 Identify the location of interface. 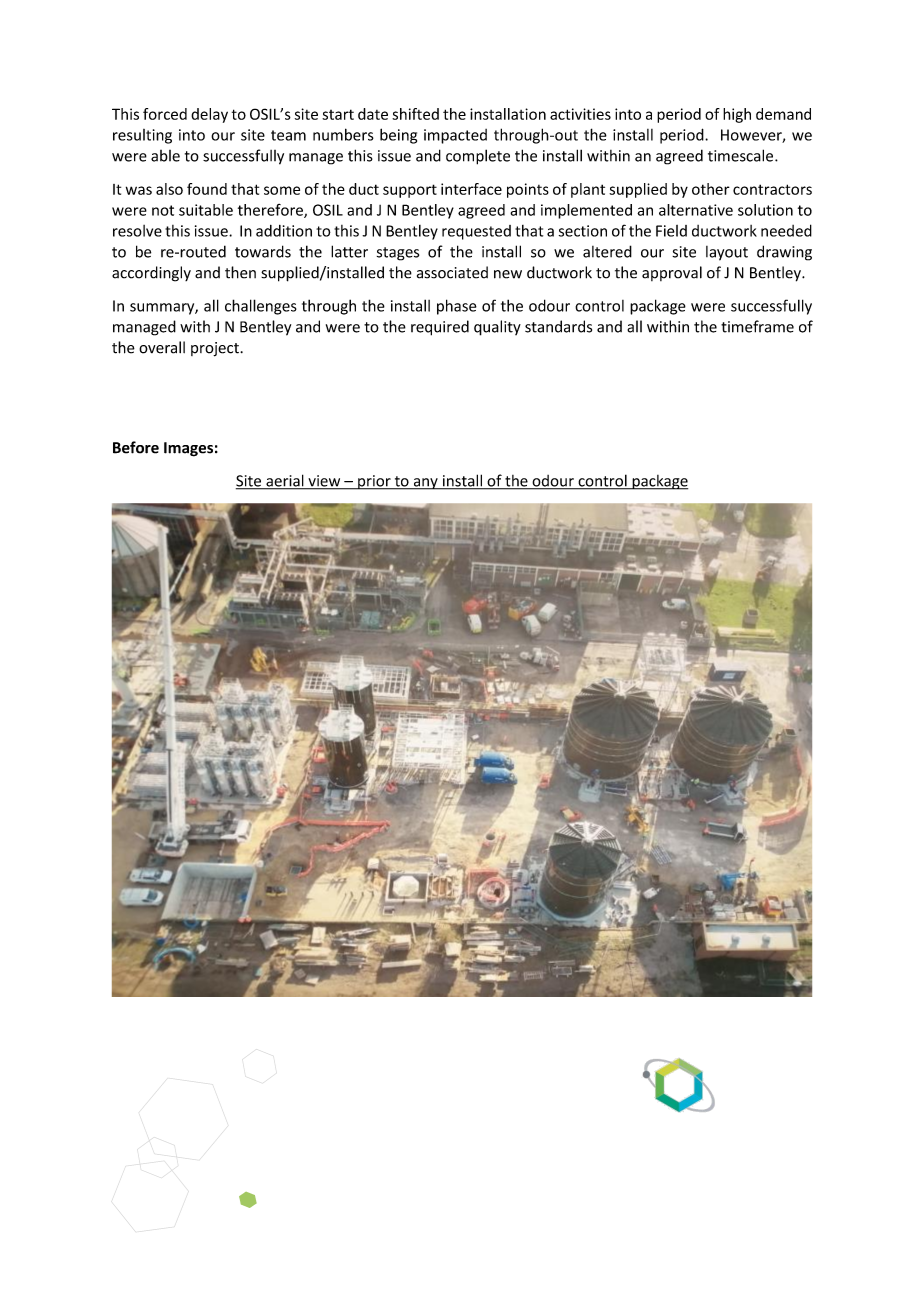
(471, 189).
